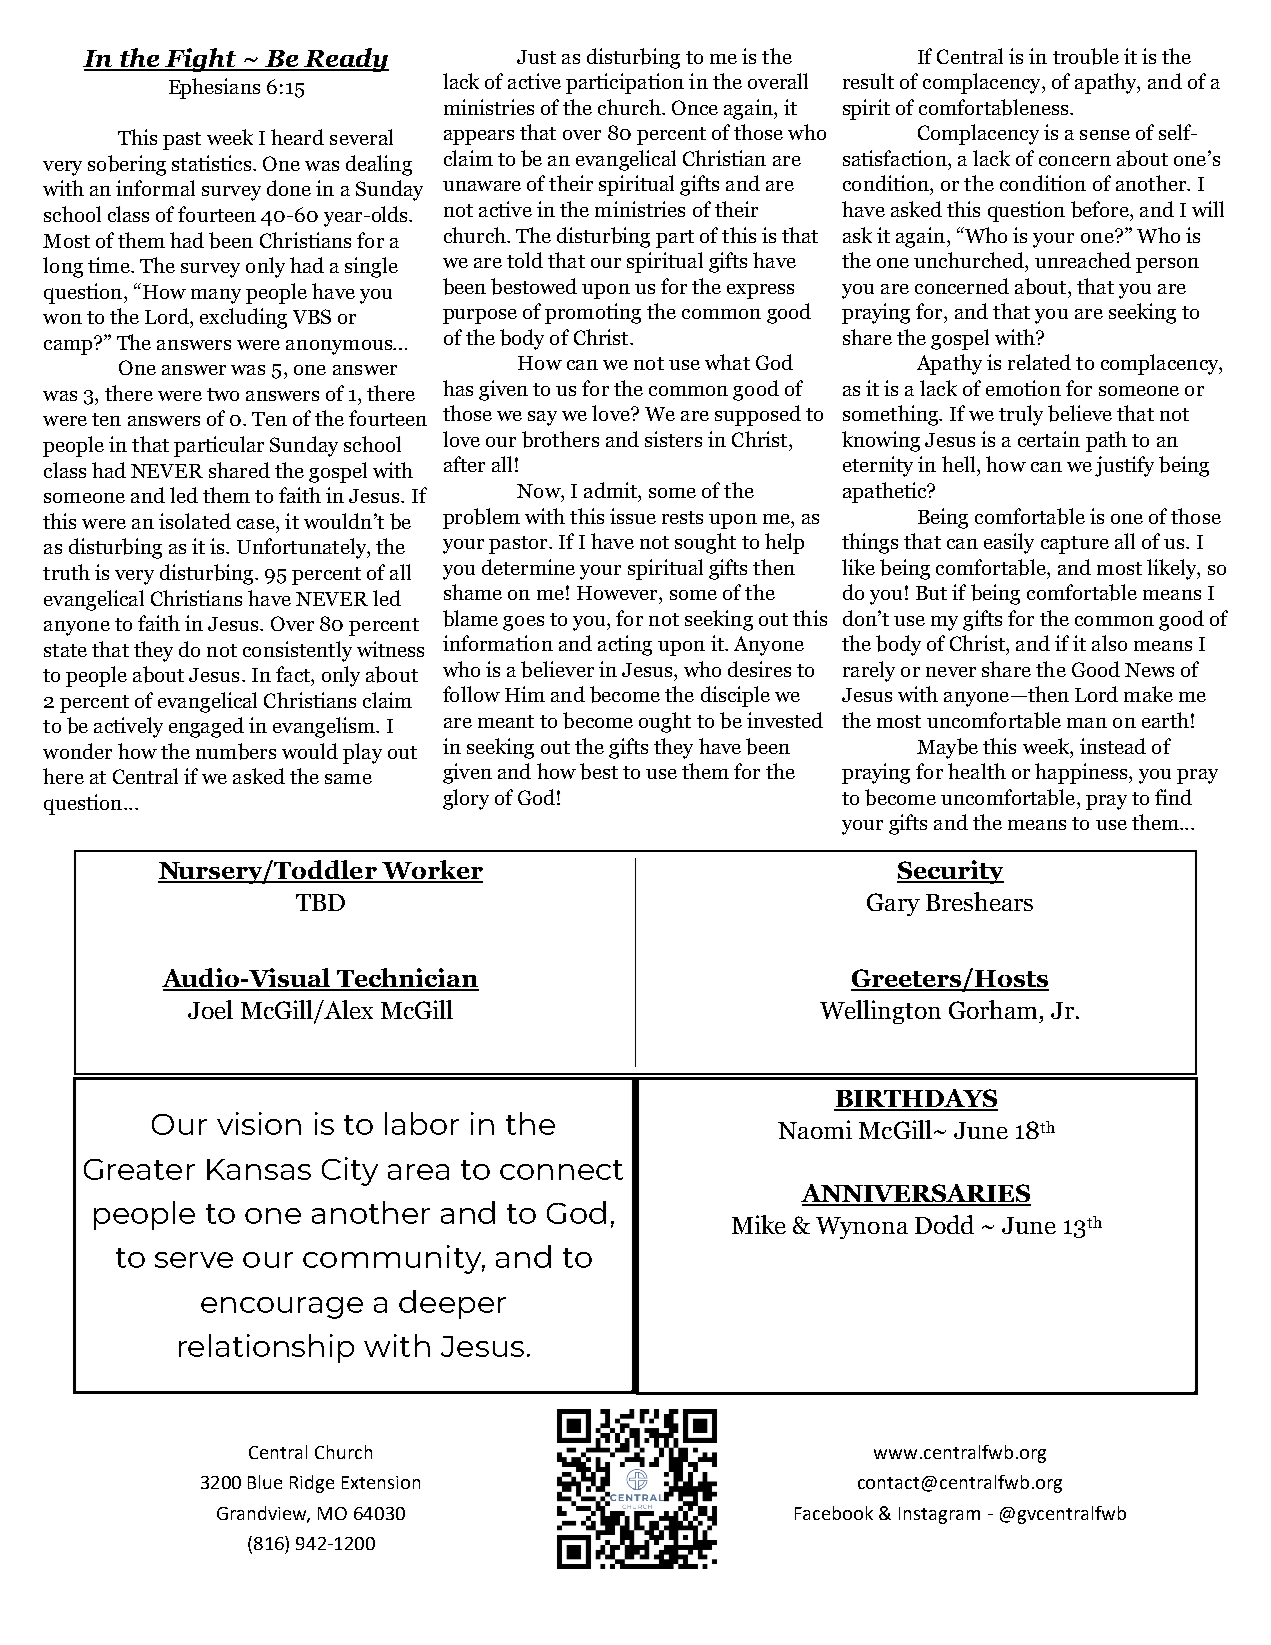 The height and width of the screenshot is (1645, 1271). What do you see at coordinates (939, 1515) in the screenshot?
I see `Instagram` at bounding box center [939, 1515].
